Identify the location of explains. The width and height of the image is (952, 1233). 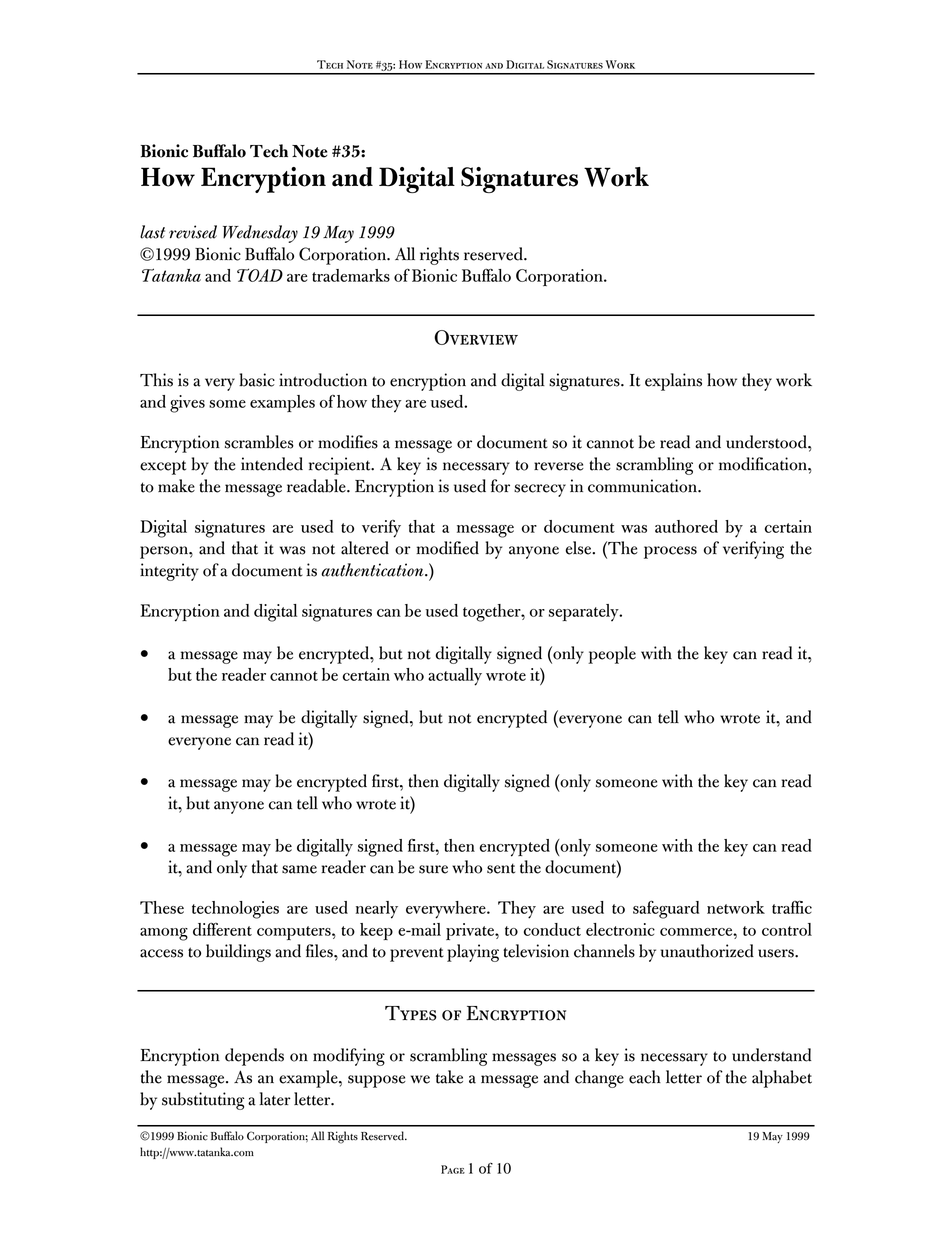
(673, 382).
